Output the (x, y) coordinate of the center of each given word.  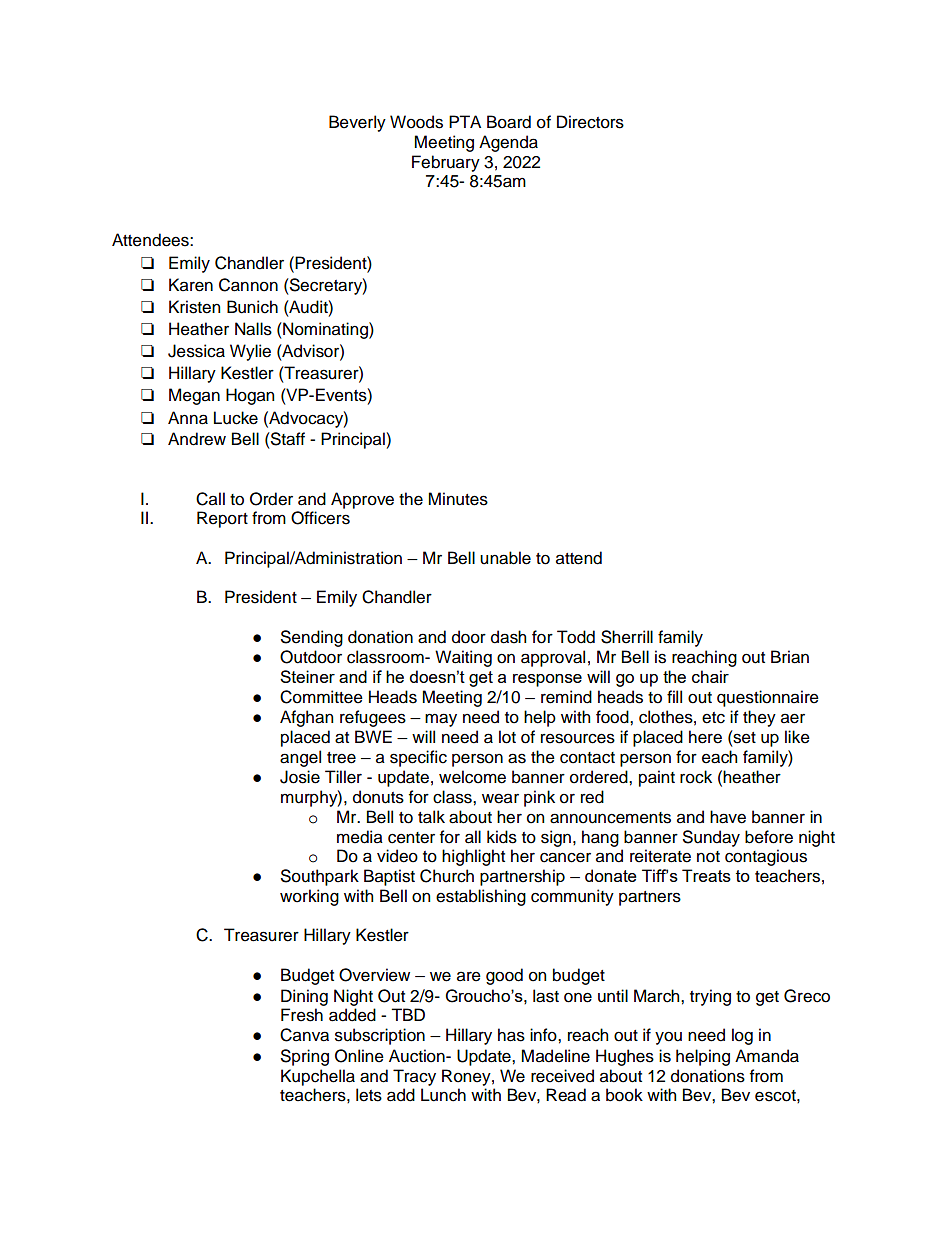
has (511, 1035)
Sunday (711, 838)
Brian (790, 657)
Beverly (357, 123)
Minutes (458, 499)
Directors (590, 122)
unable (505, 558)
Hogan (250, 396)
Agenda (508, 143)
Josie (300, 777)
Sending (312, 638)
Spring (305, 1057)
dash (508, 637)
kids (502, 837)
